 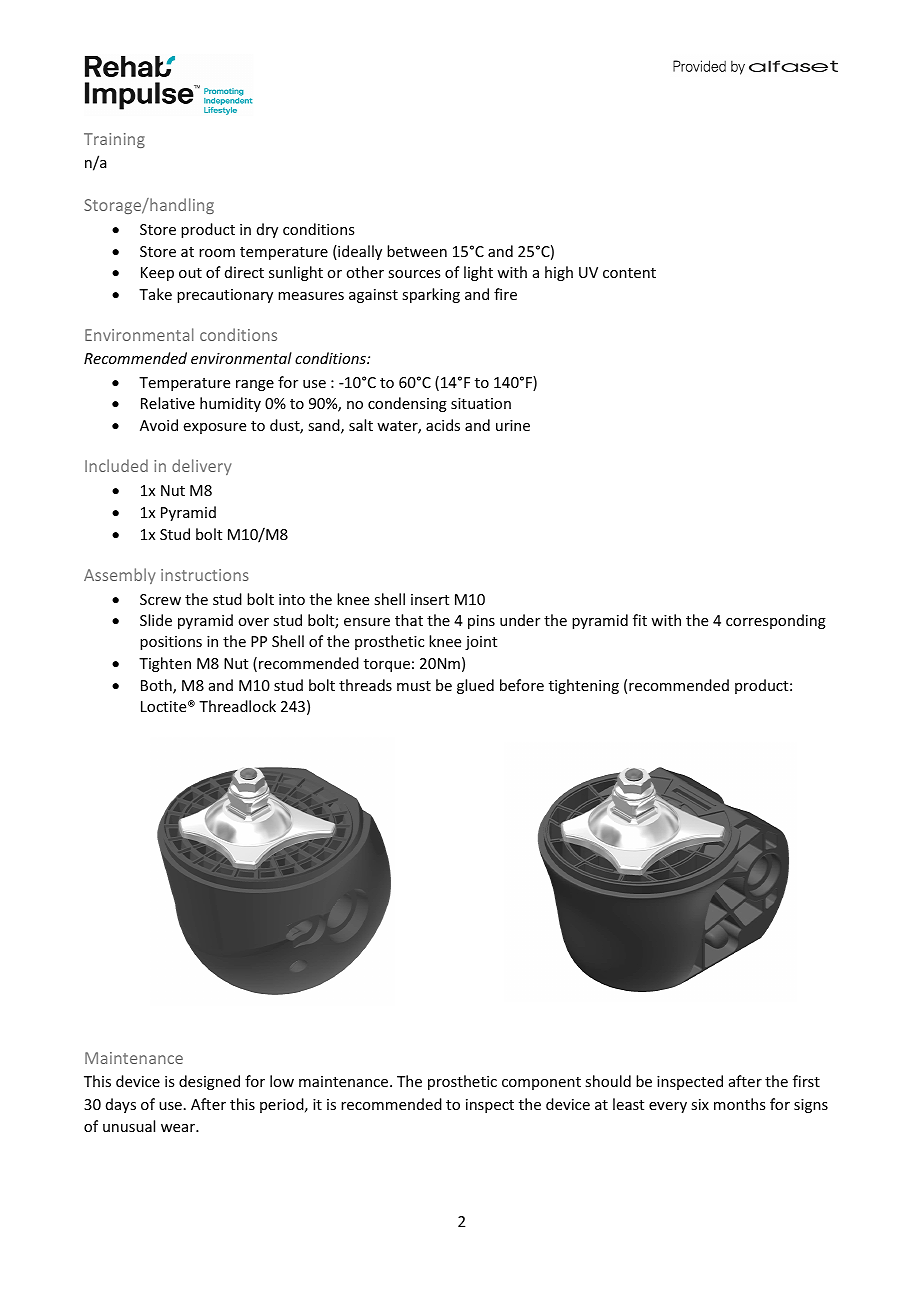 What do you see at coordinates (417, 251) in the screenshot?
I see `between` at bounding box center [417, 251].
